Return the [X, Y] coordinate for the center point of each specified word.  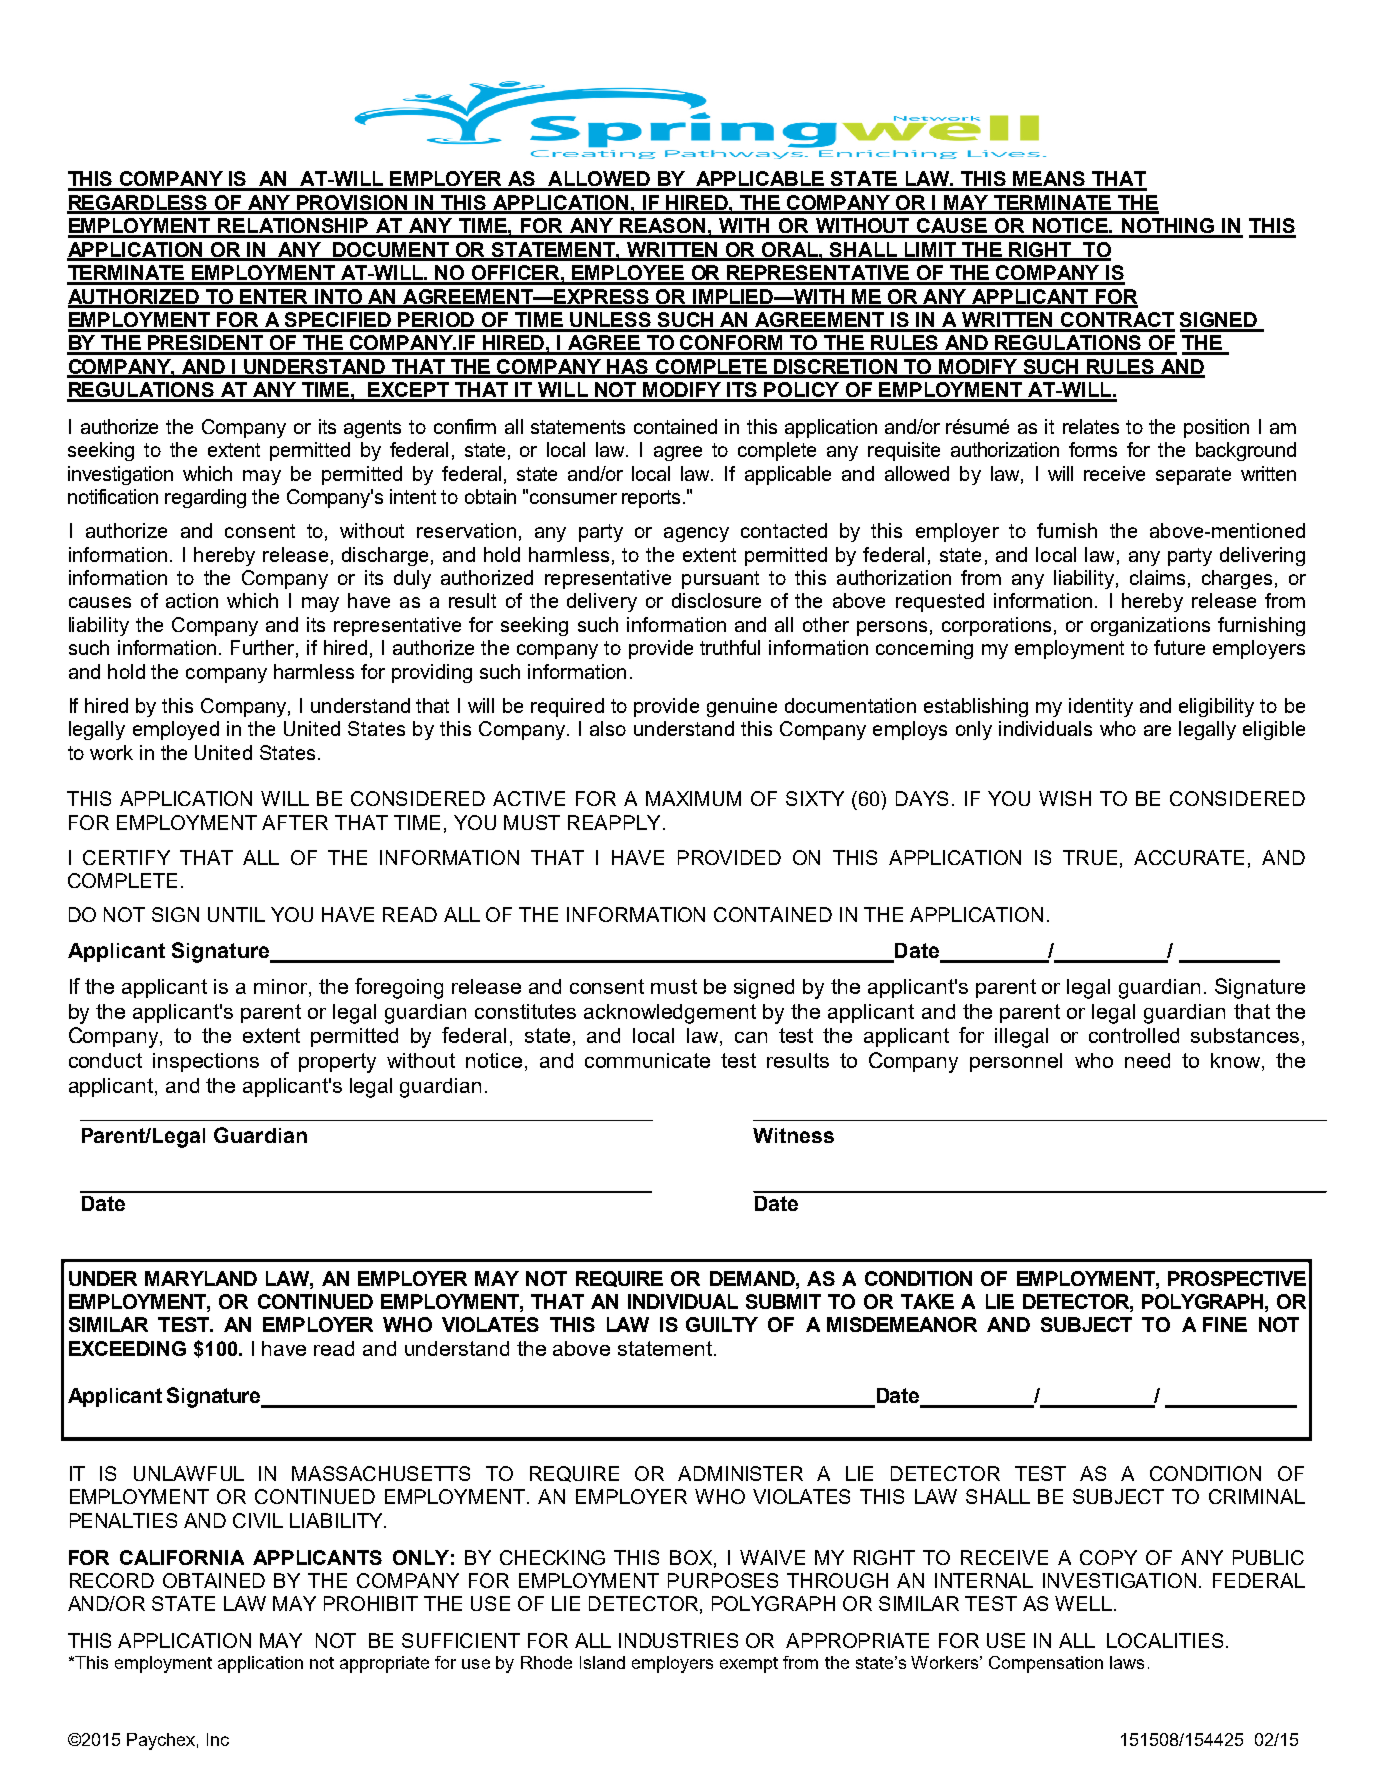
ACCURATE [1189, 857]
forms [1093, 449]
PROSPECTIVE [1237, 1278]
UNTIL [236, 914]
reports [651, 499]
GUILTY [722, 1324]
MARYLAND [201, 1278]
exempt [749, 1665]
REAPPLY [614, 822]
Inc [218, 1739]
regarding [205, 498]
